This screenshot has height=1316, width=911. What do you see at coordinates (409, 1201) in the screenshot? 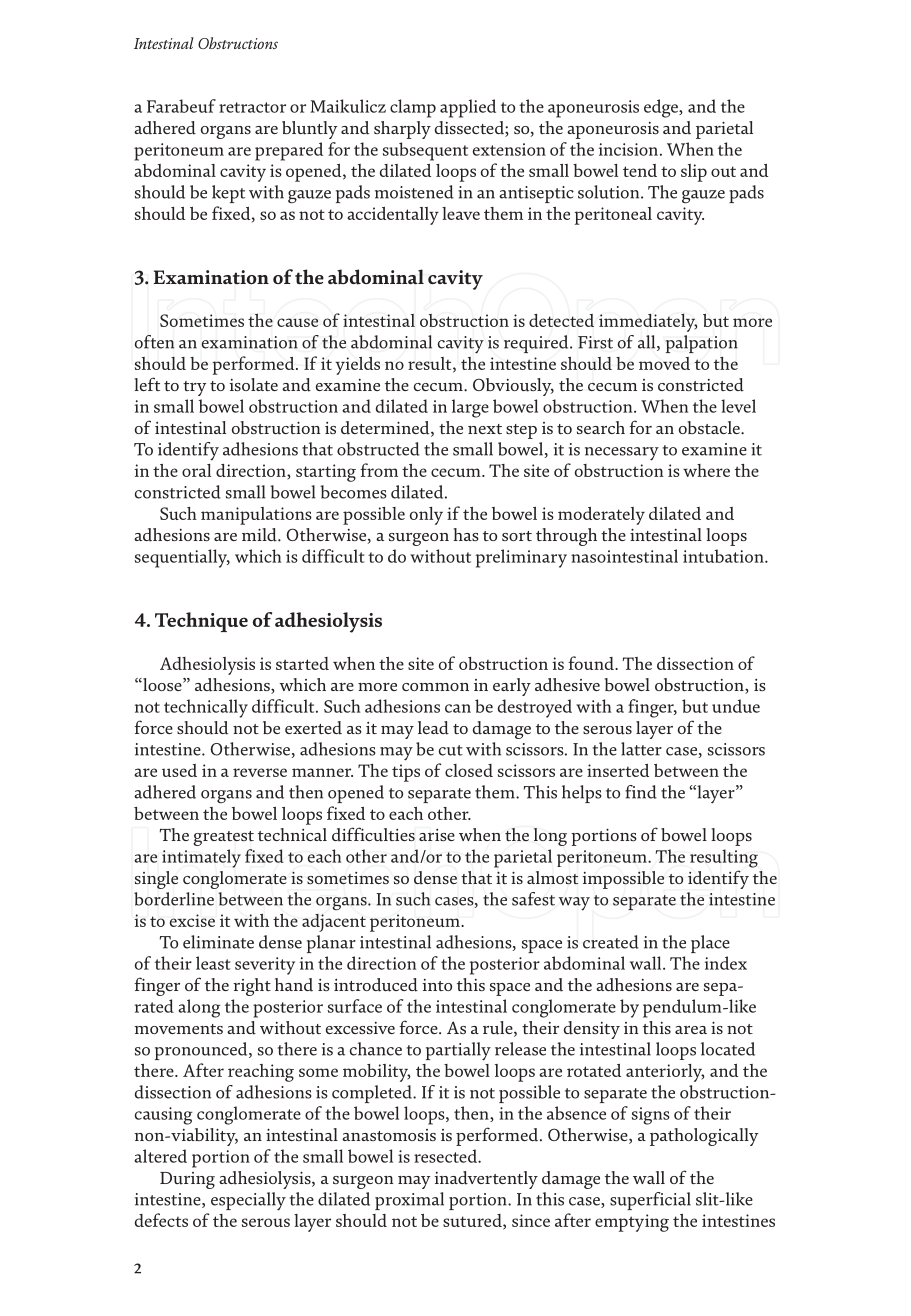
I see `proximal` at bounding box center [409, 1201].
